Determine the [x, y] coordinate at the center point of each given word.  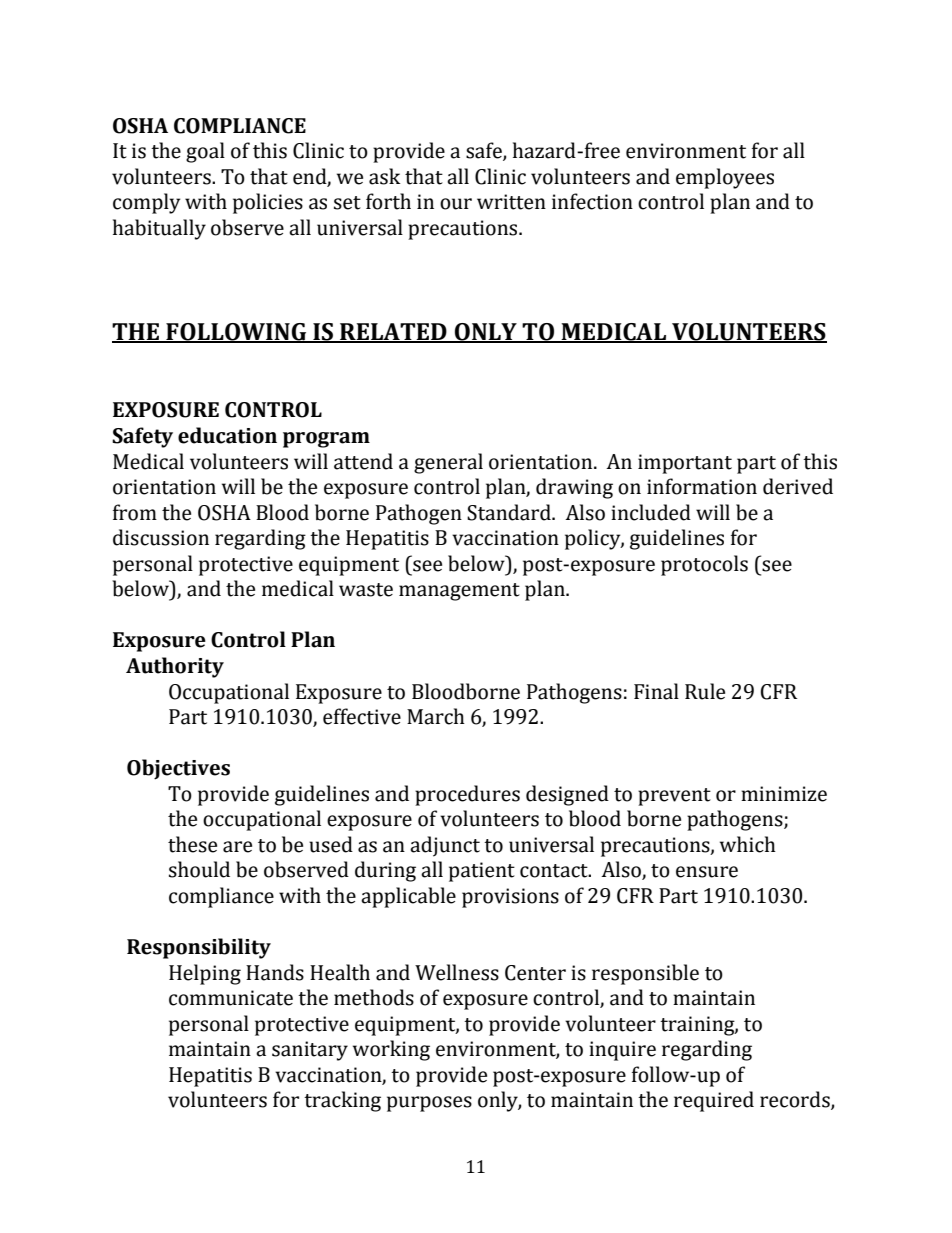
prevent [674, 797]
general [448, 463]
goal [205, 152]
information [702, 486]
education [227, 435]
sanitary [310, 1051]
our [456, 204]
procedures [467, 795]
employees [725, 178]
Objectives [178, 769]
